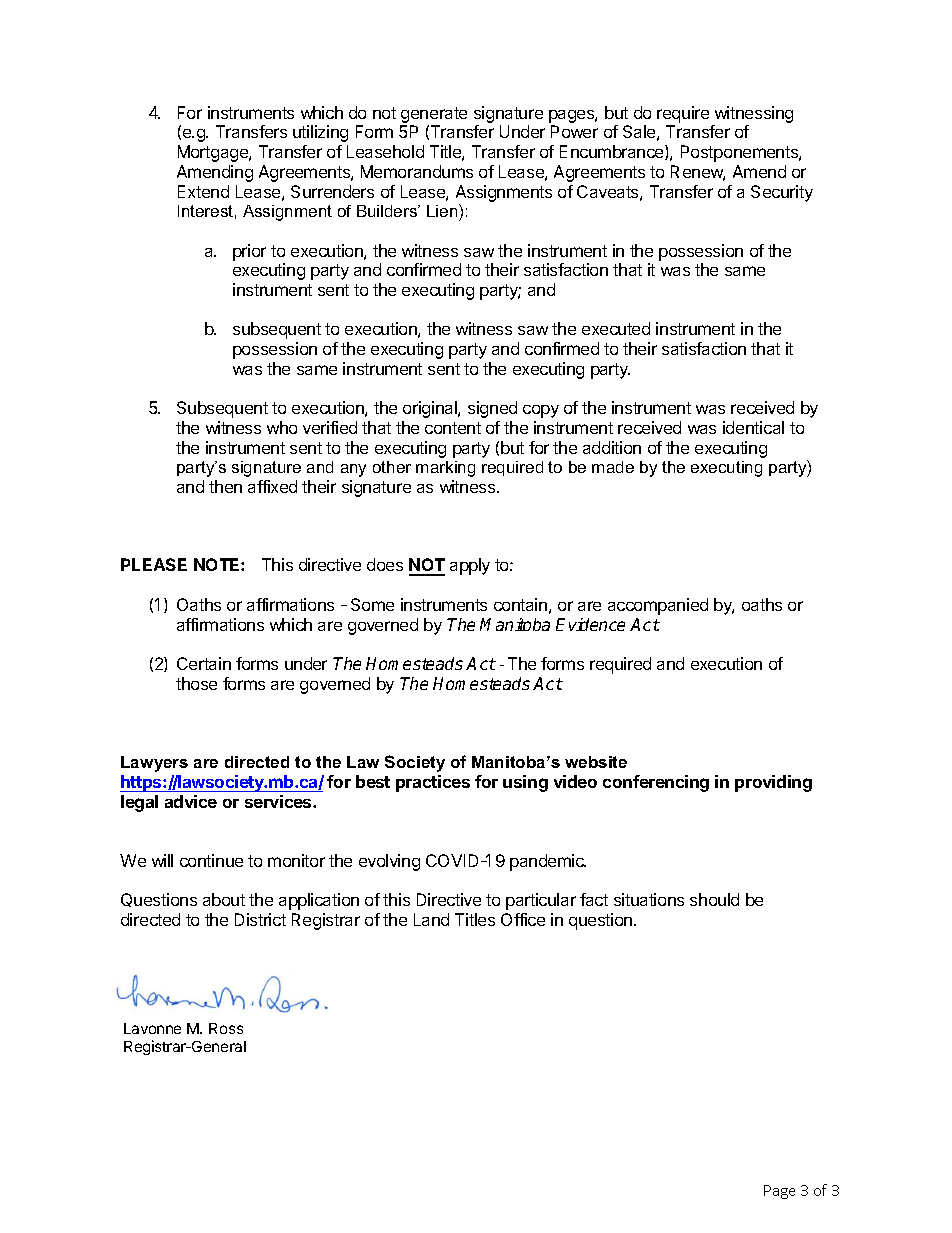  Describe the element at coordinates (226, 1028) in the screenshot. I see `Ross` at that location.
